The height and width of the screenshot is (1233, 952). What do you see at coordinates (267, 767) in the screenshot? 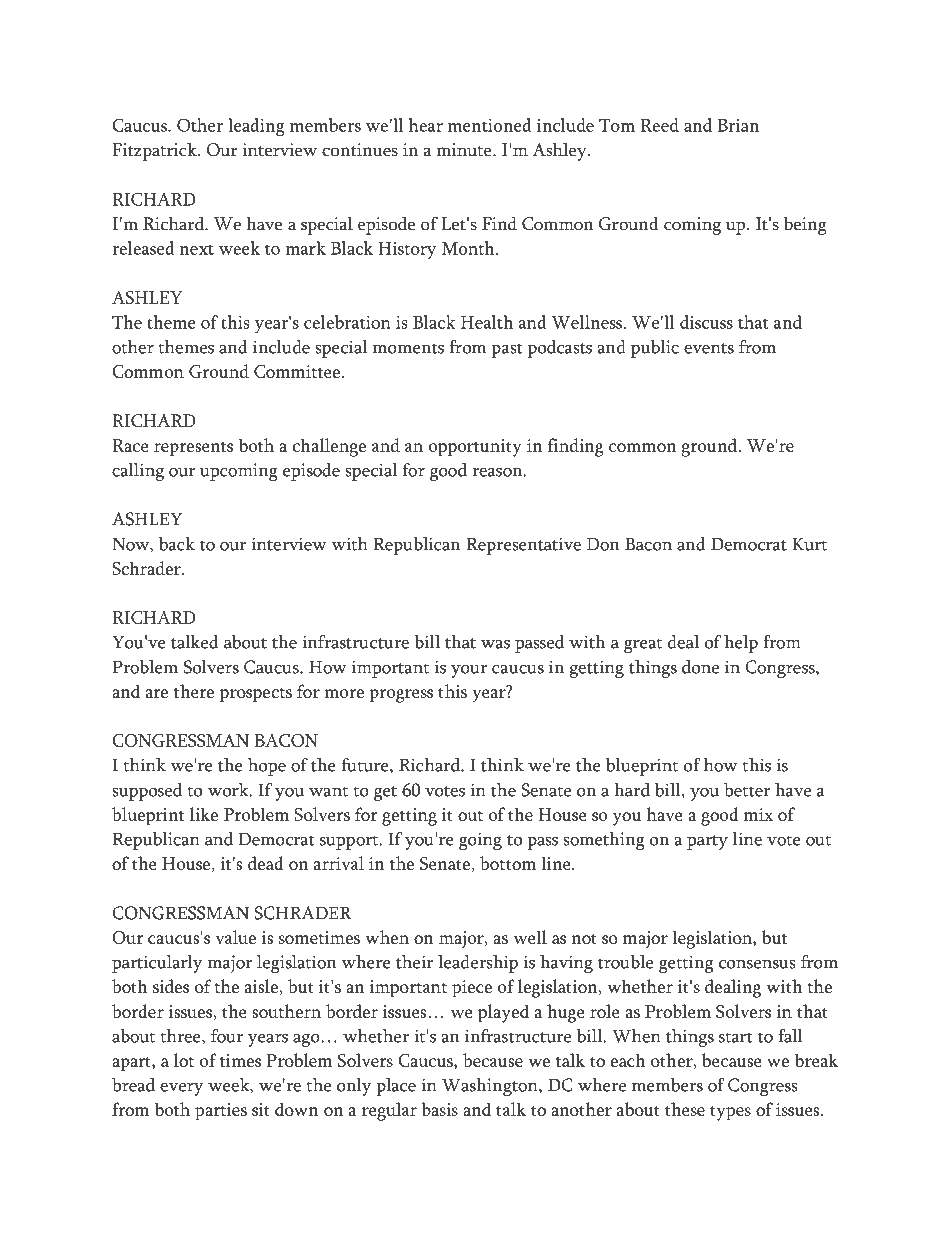
I see `hope` at bounding box center [267, 767].
